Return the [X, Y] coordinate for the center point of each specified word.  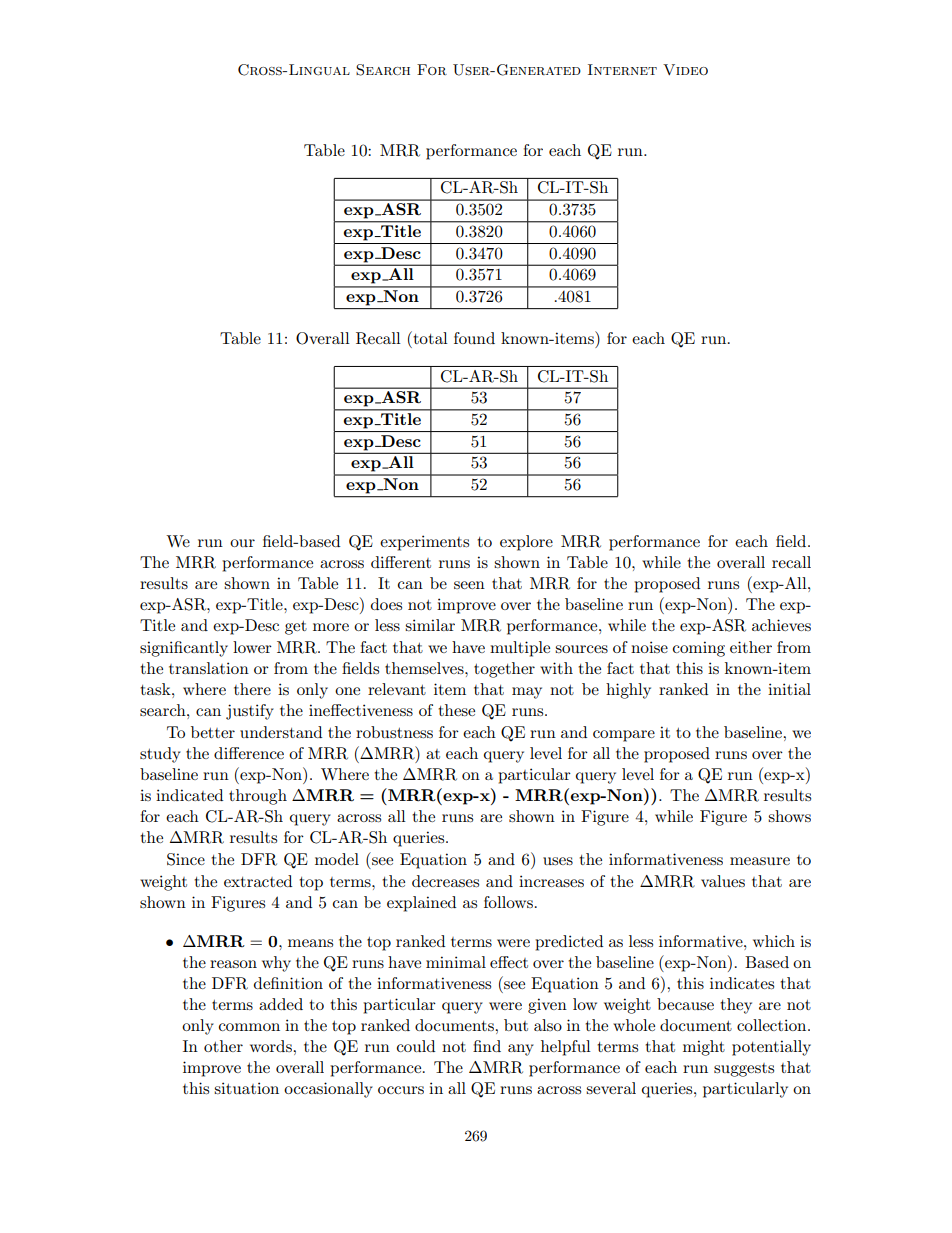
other [223, 1046]
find [487, 1046]
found [474, 338]
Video [685, 69]
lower [252, 647]
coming [699, 649]
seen [469, 585]
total [429, 337]
